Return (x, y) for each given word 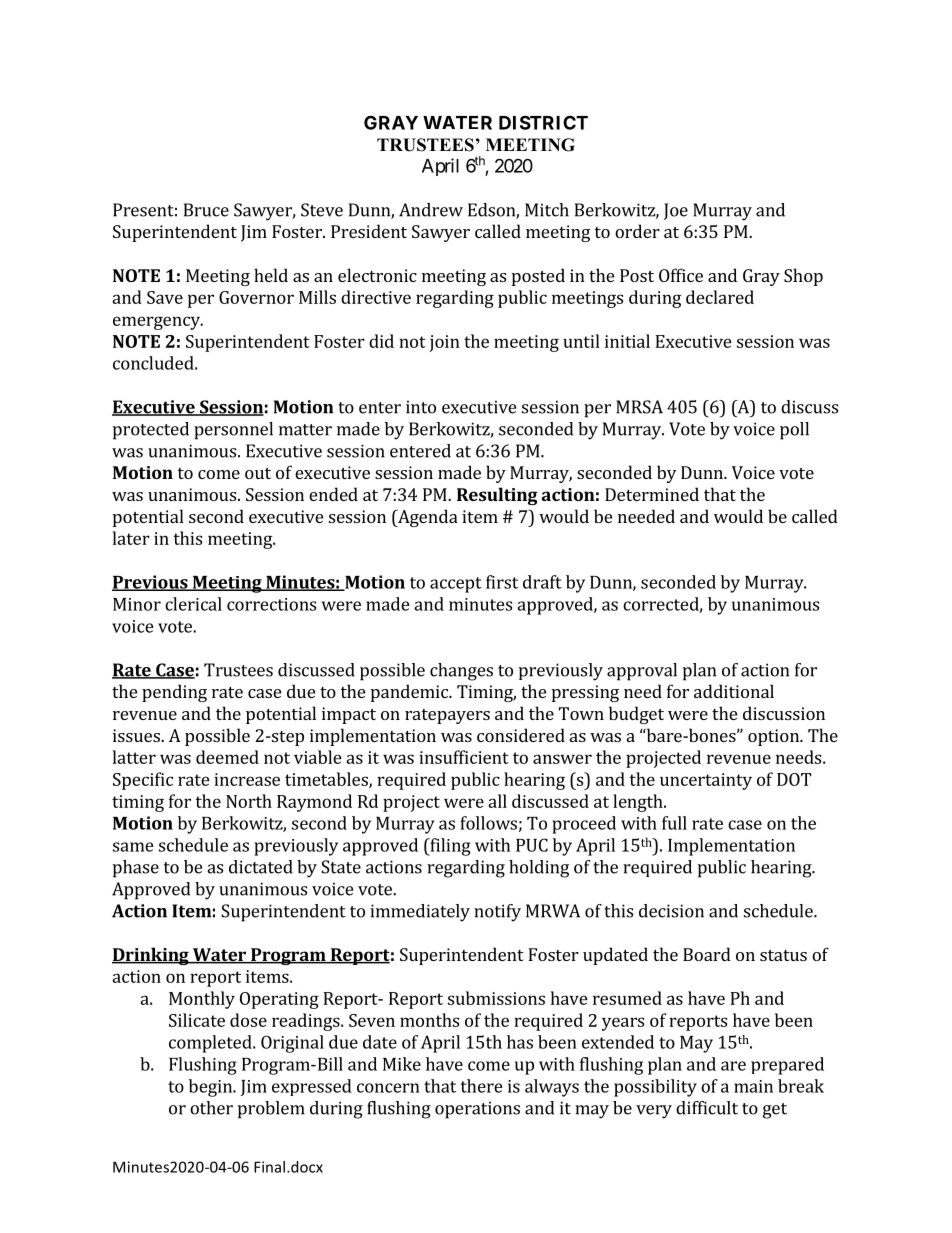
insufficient (464, 757)
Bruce (206, 210)
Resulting (497, 496)
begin (211, 1088)
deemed (227, 757)
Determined (652, 494)
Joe (676, 211)
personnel (233, 431)
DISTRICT (543, 122)
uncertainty (706, 781)
